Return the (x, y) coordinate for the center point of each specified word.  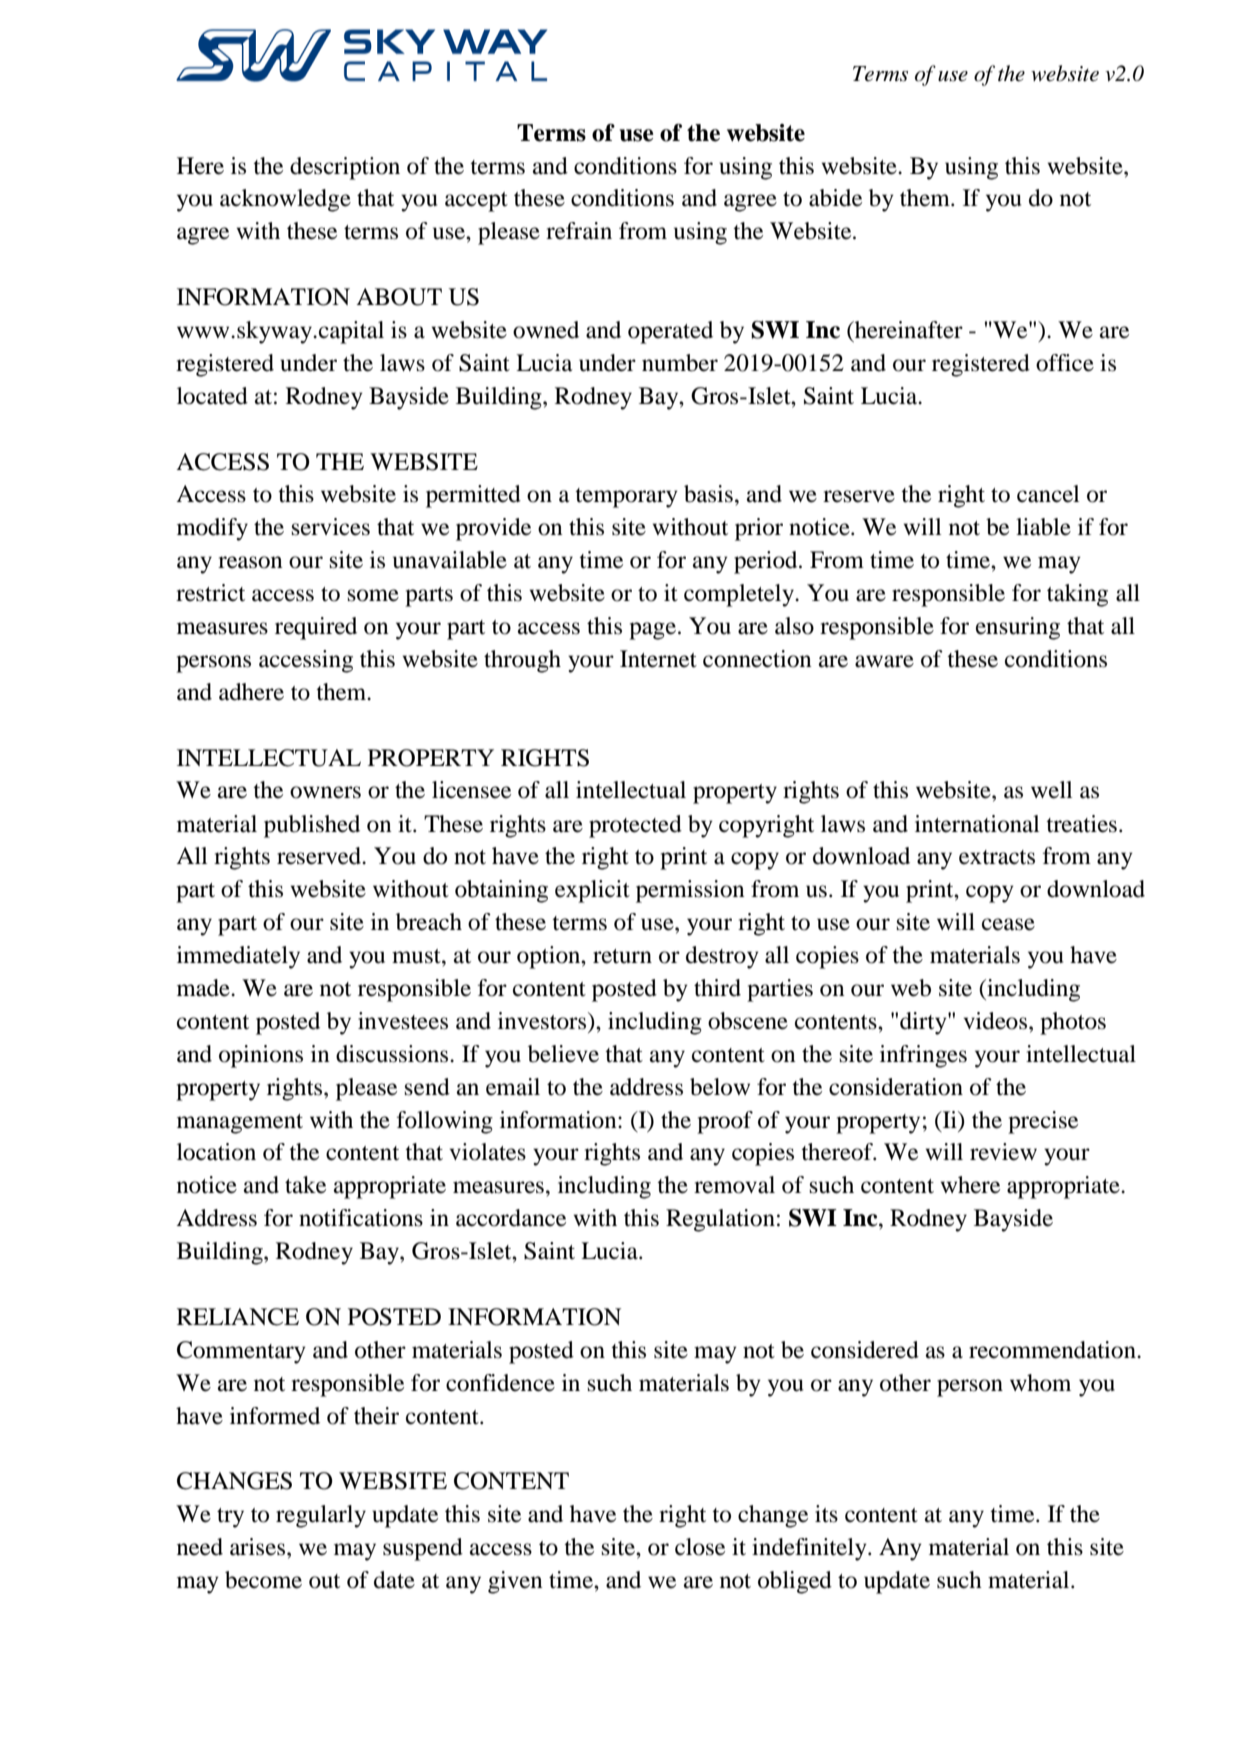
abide (835, 198)
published (312, 826)
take (305, 1185)
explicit (592, 891)
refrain (579, 231)
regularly (321, 1516)
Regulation (720, 1220)
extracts (997, 857)
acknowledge (285, 200)
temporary (626, 498)
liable (1043, 527)
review (1003, 1152)
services (331, 527)
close (700, 1547)
